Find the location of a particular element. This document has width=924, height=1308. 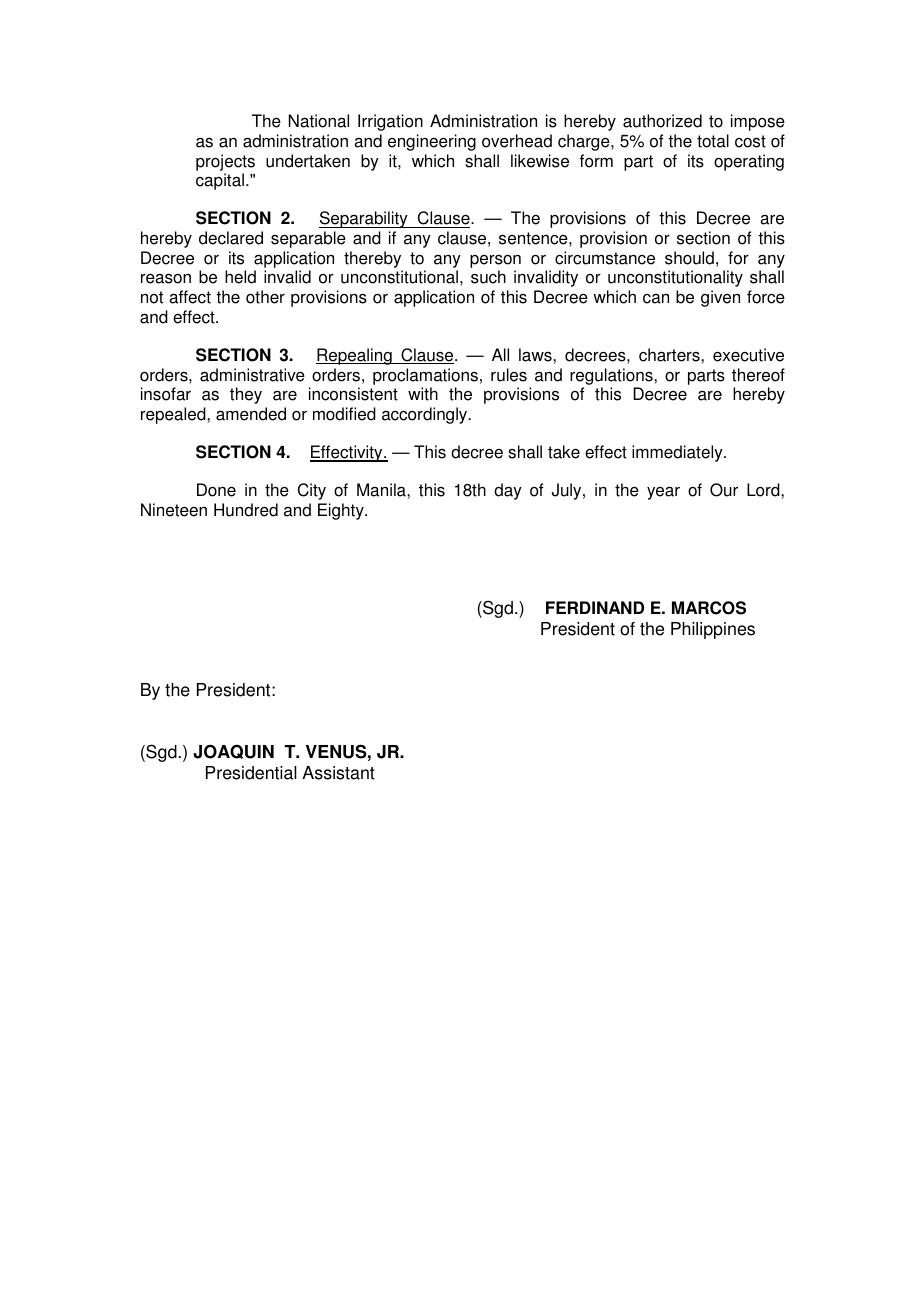

Hundred is located at coordinates (246, 510).
